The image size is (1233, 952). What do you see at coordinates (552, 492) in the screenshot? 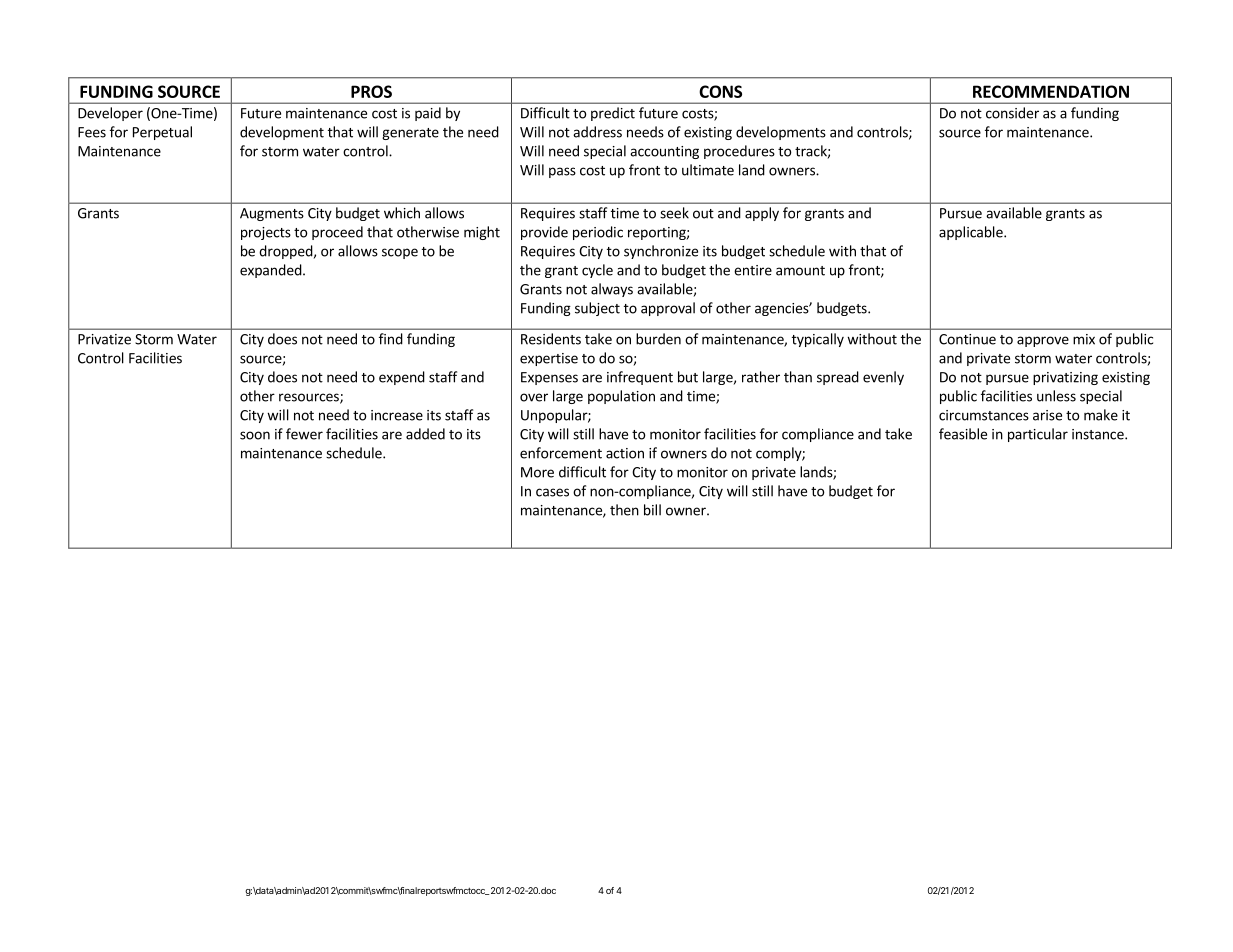
I see `cases` at bounding box center [552, 492].
